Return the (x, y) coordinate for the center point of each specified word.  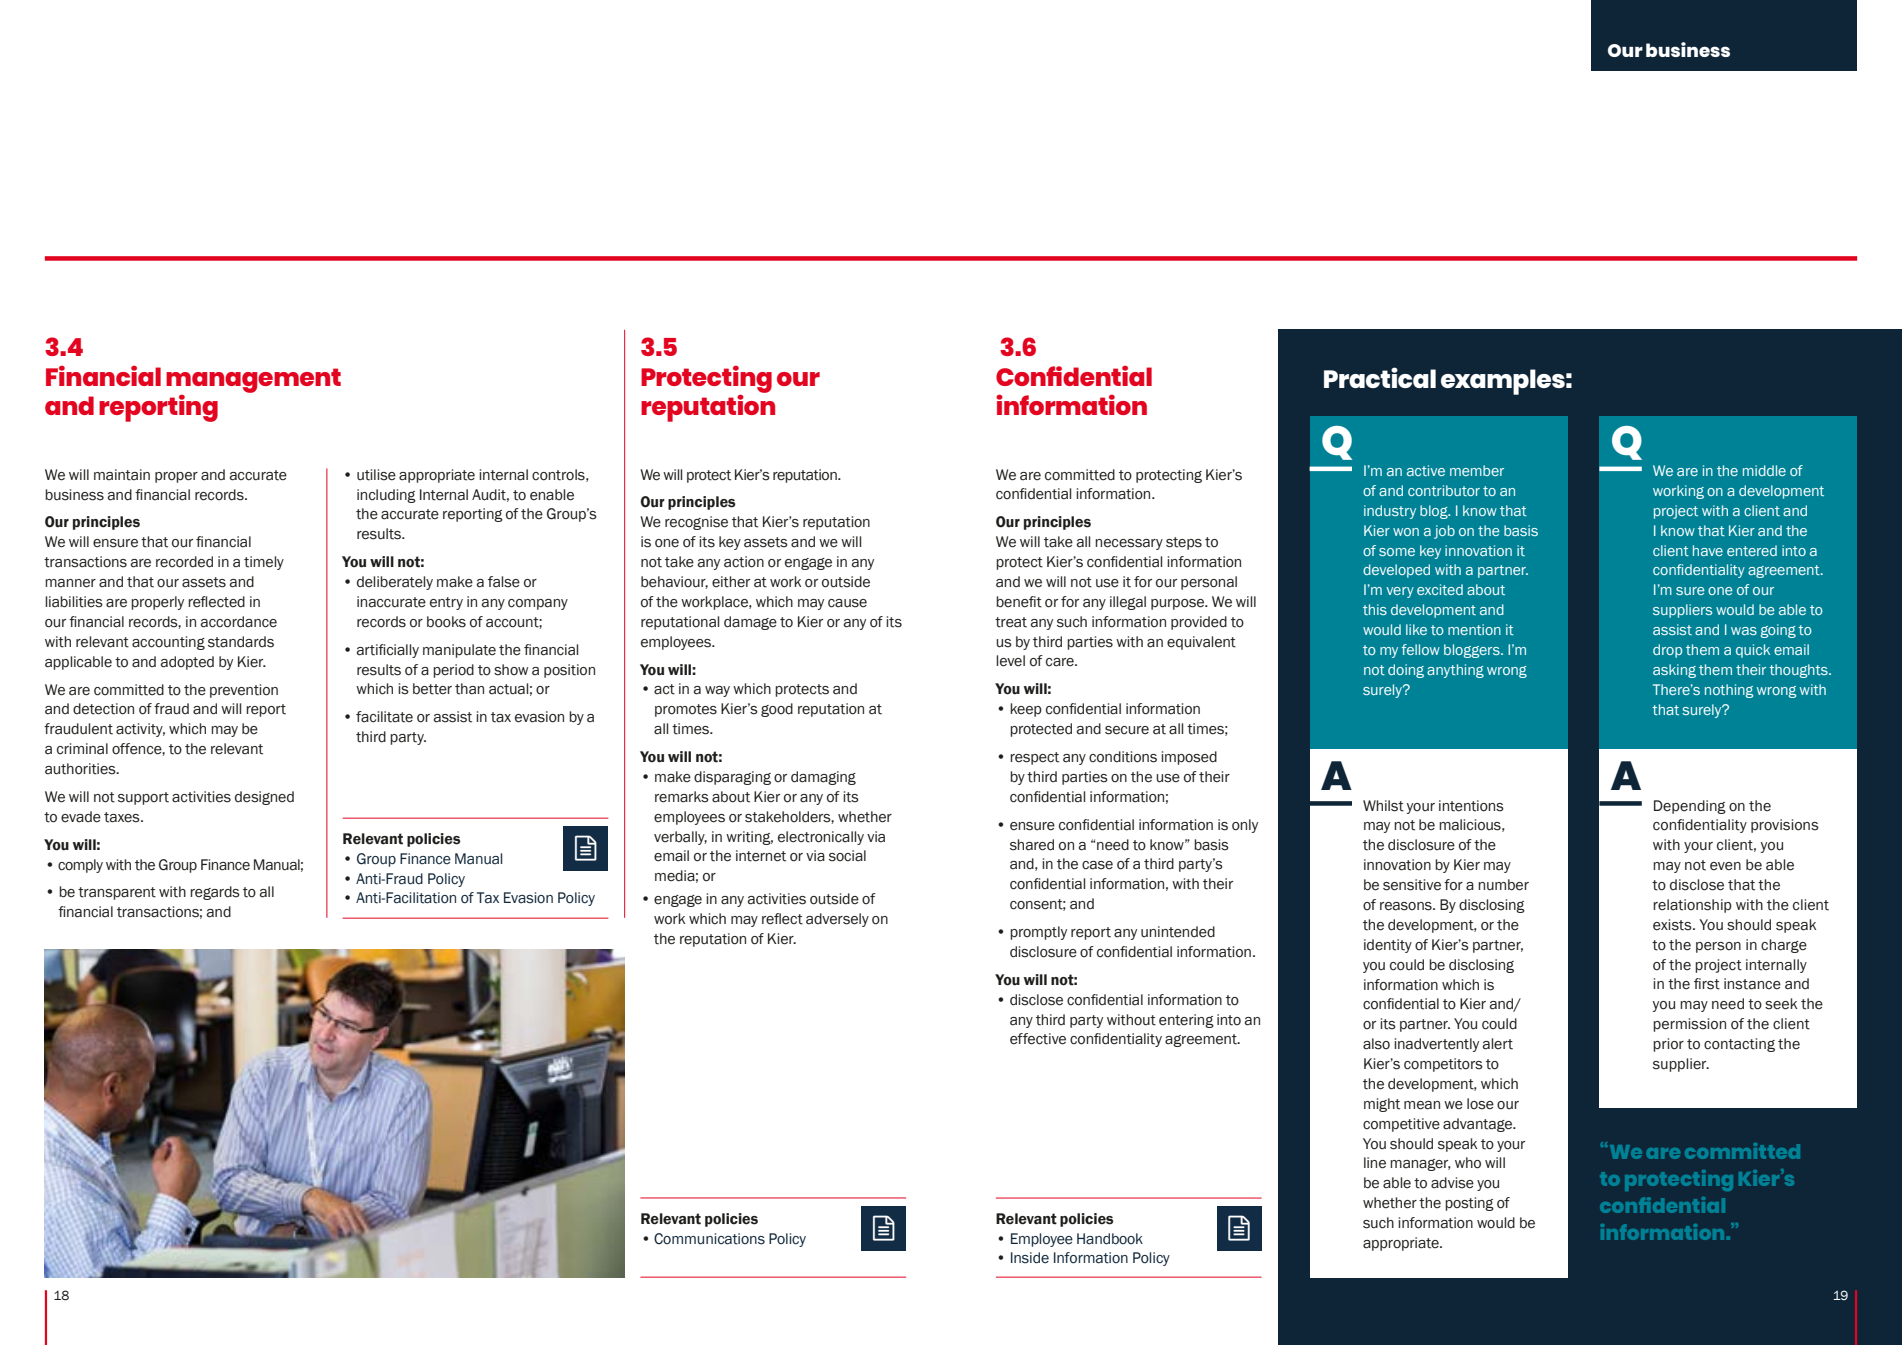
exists (1673, 925)
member (1477, 470)
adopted (187, 663)
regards (215, 893)
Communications (709, 1239)
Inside (1030, 1258)
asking (1674, 671)
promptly (1038, 933)
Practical (1380, 377)
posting (1469, 1204)
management (253, 380)
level (1010, 661)
